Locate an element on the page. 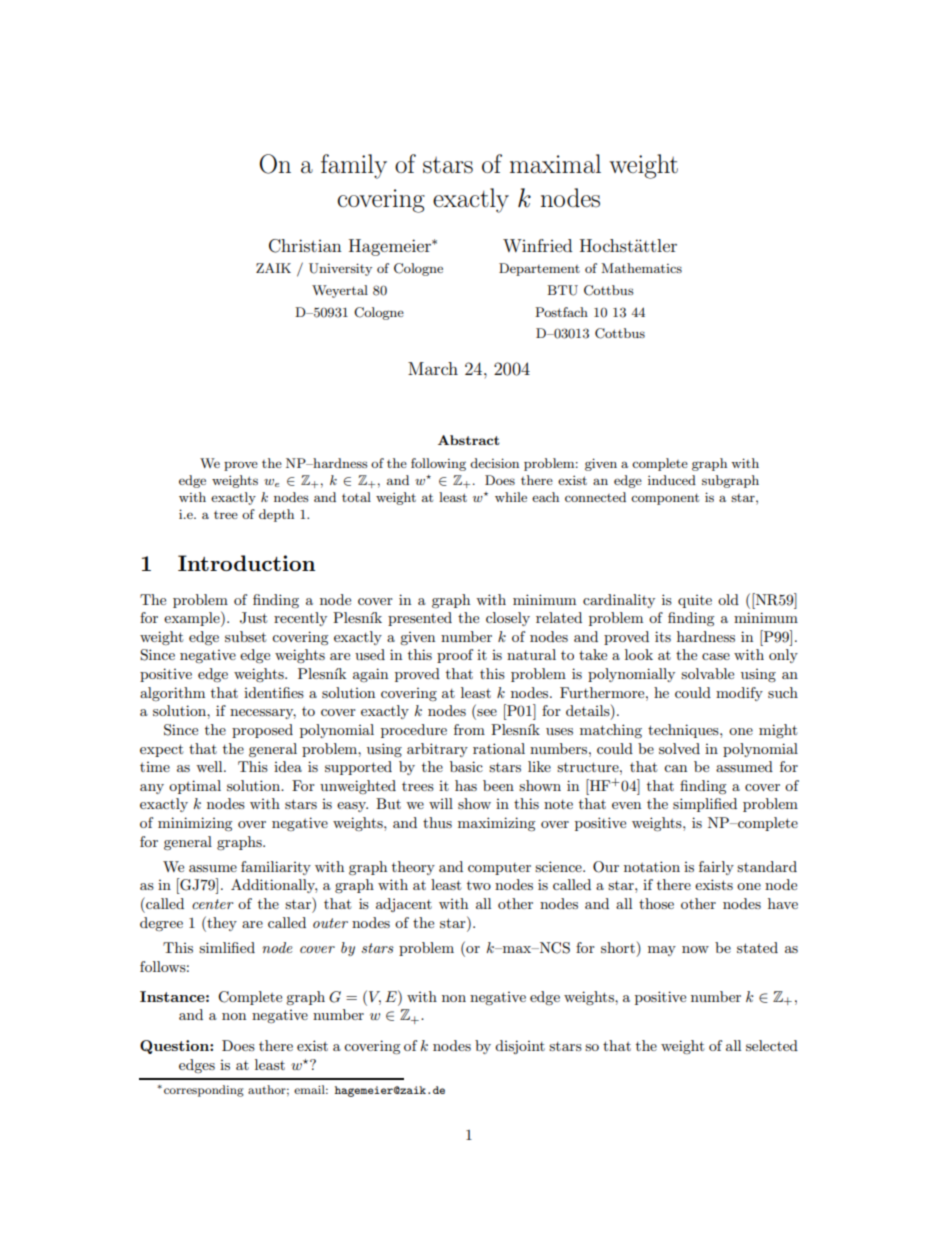 The width and height of the page is (952, 1233). solvable is located at coordinates (707, 673).
